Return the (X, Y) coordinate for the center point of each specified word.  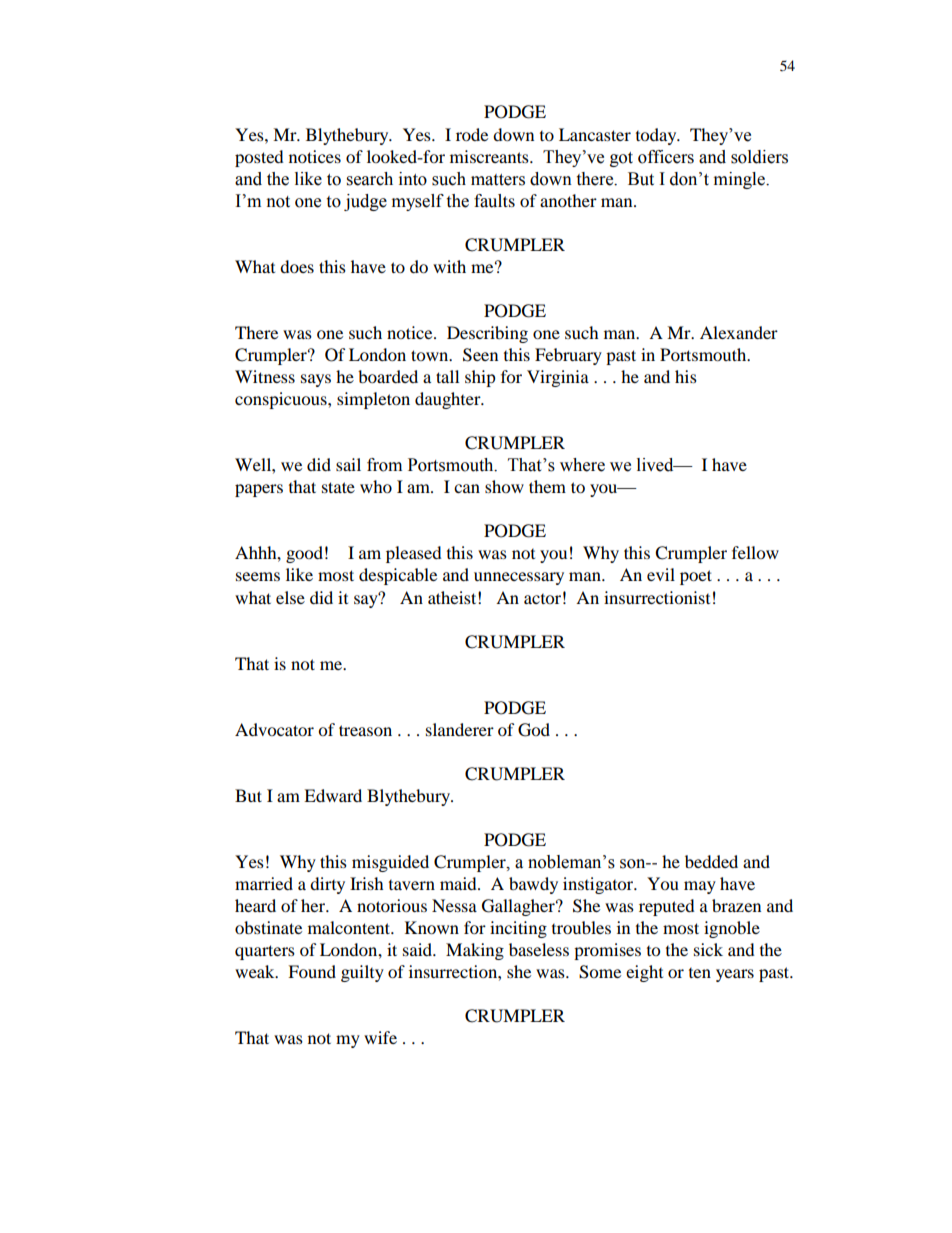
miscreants (490, 156)
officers (666, 157)
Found (312, 971)
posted (259, 158)
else (290, 597)
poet (696, 577)
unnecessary (519, 578)
